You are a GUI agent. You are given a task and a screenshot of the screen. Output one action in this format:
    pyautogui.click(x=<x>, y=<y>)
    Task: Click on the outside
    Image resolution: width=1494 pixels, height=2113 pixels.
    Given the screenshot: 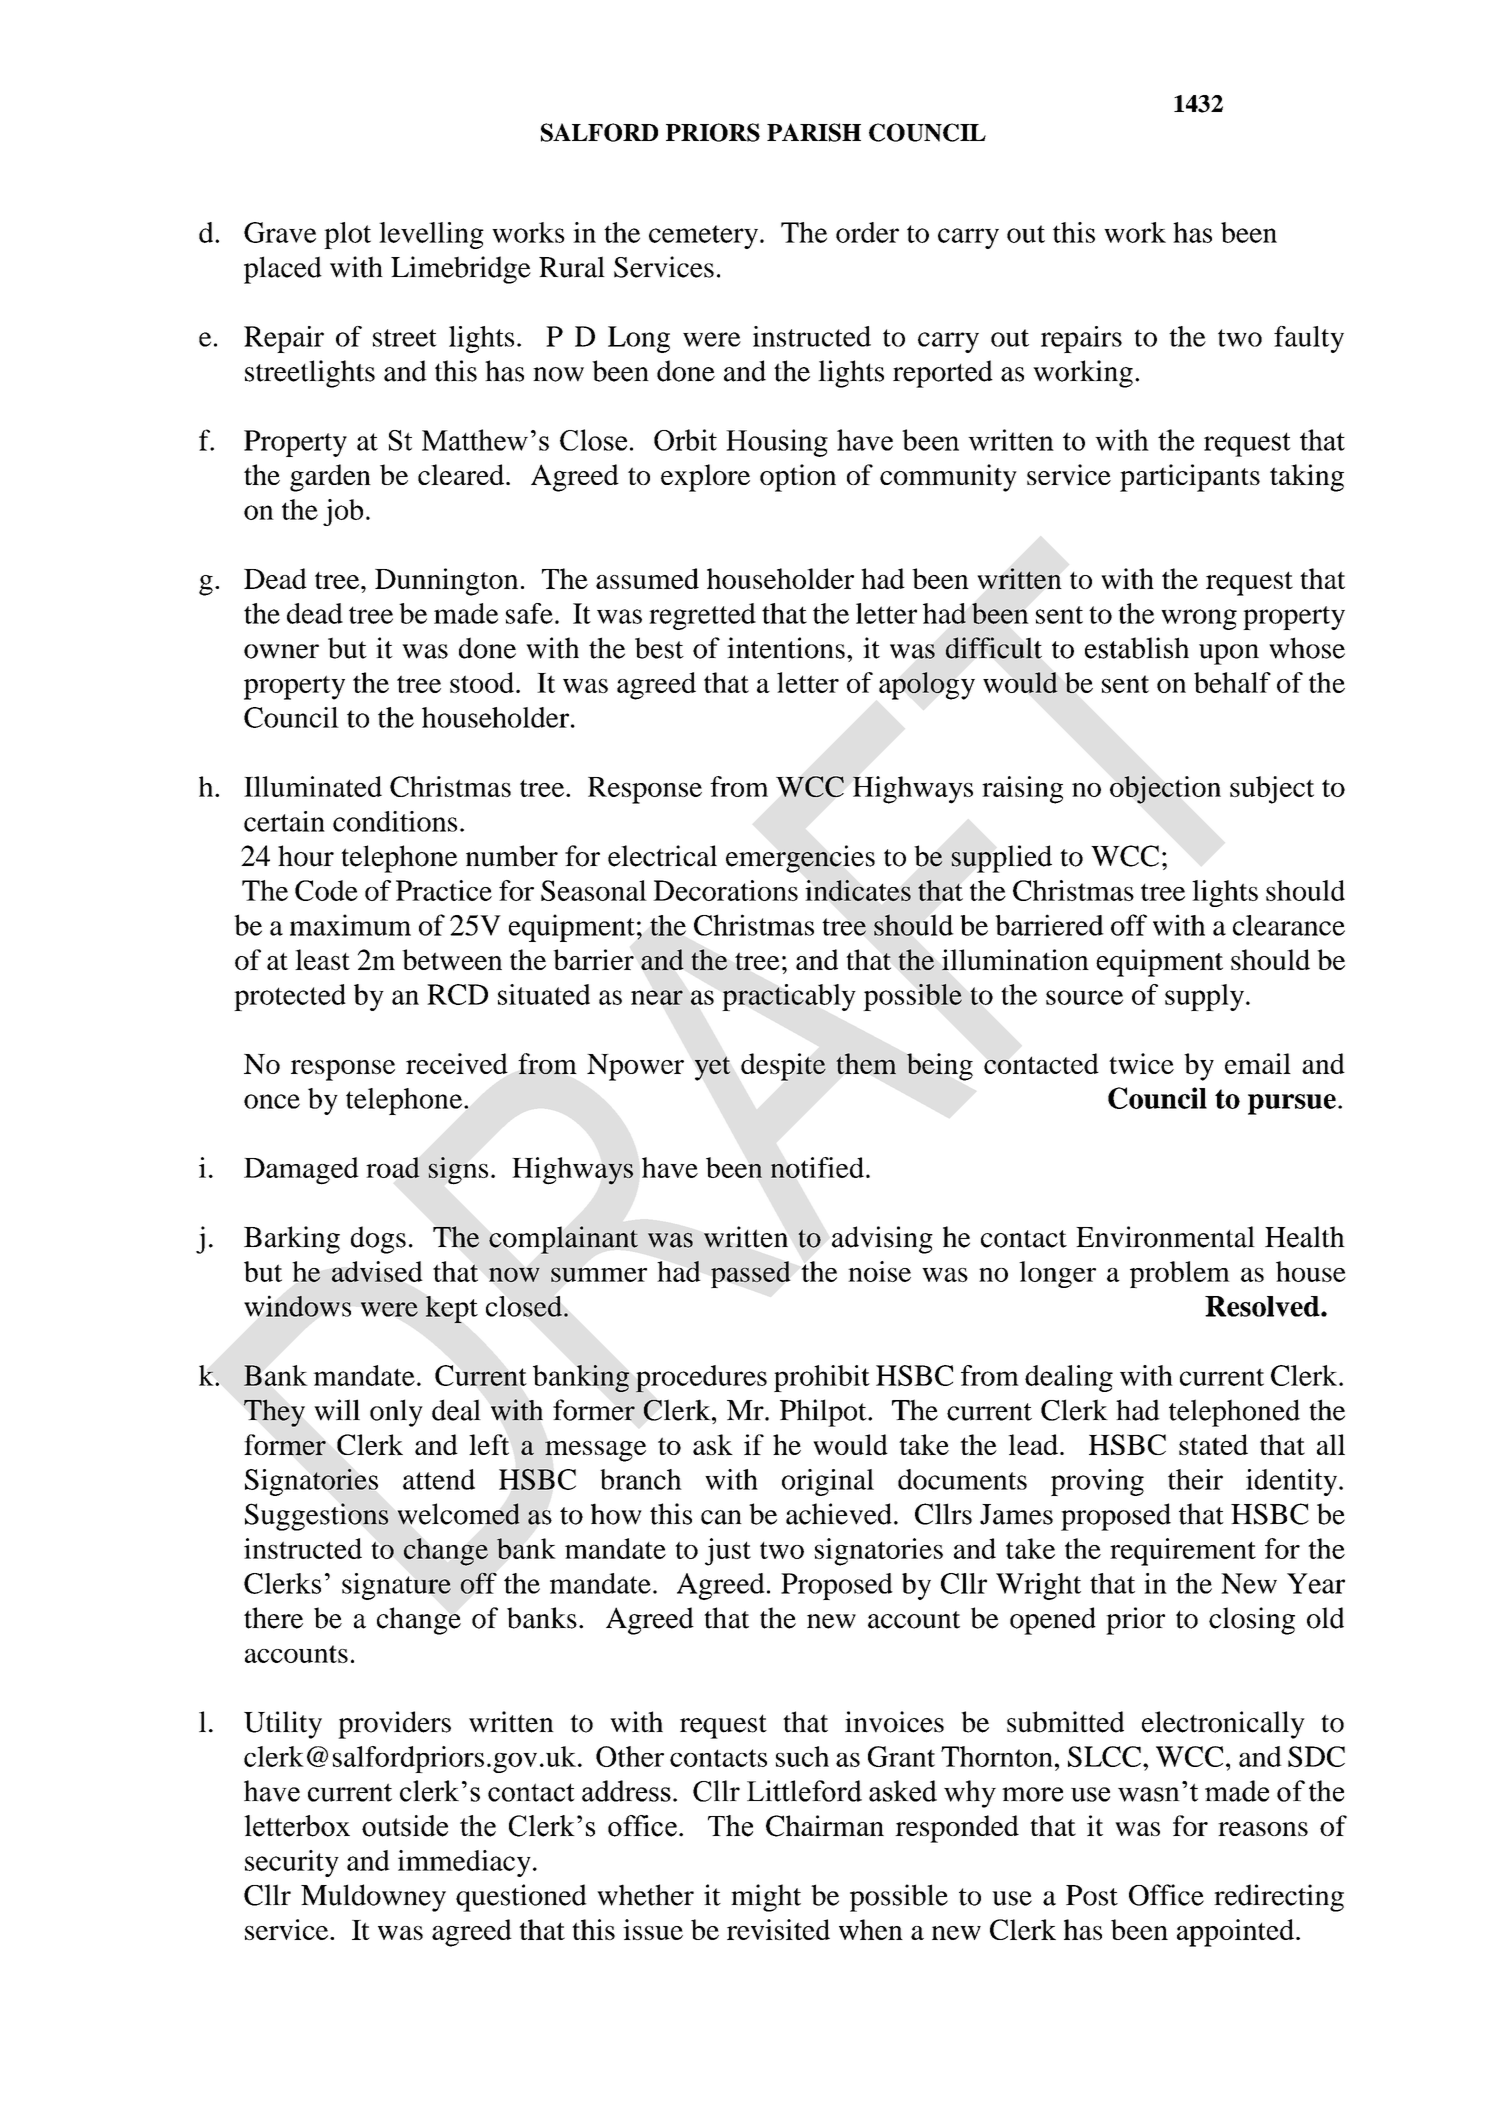 What is the action you would take?
    pyautogui.click(x=405, y=1826)
